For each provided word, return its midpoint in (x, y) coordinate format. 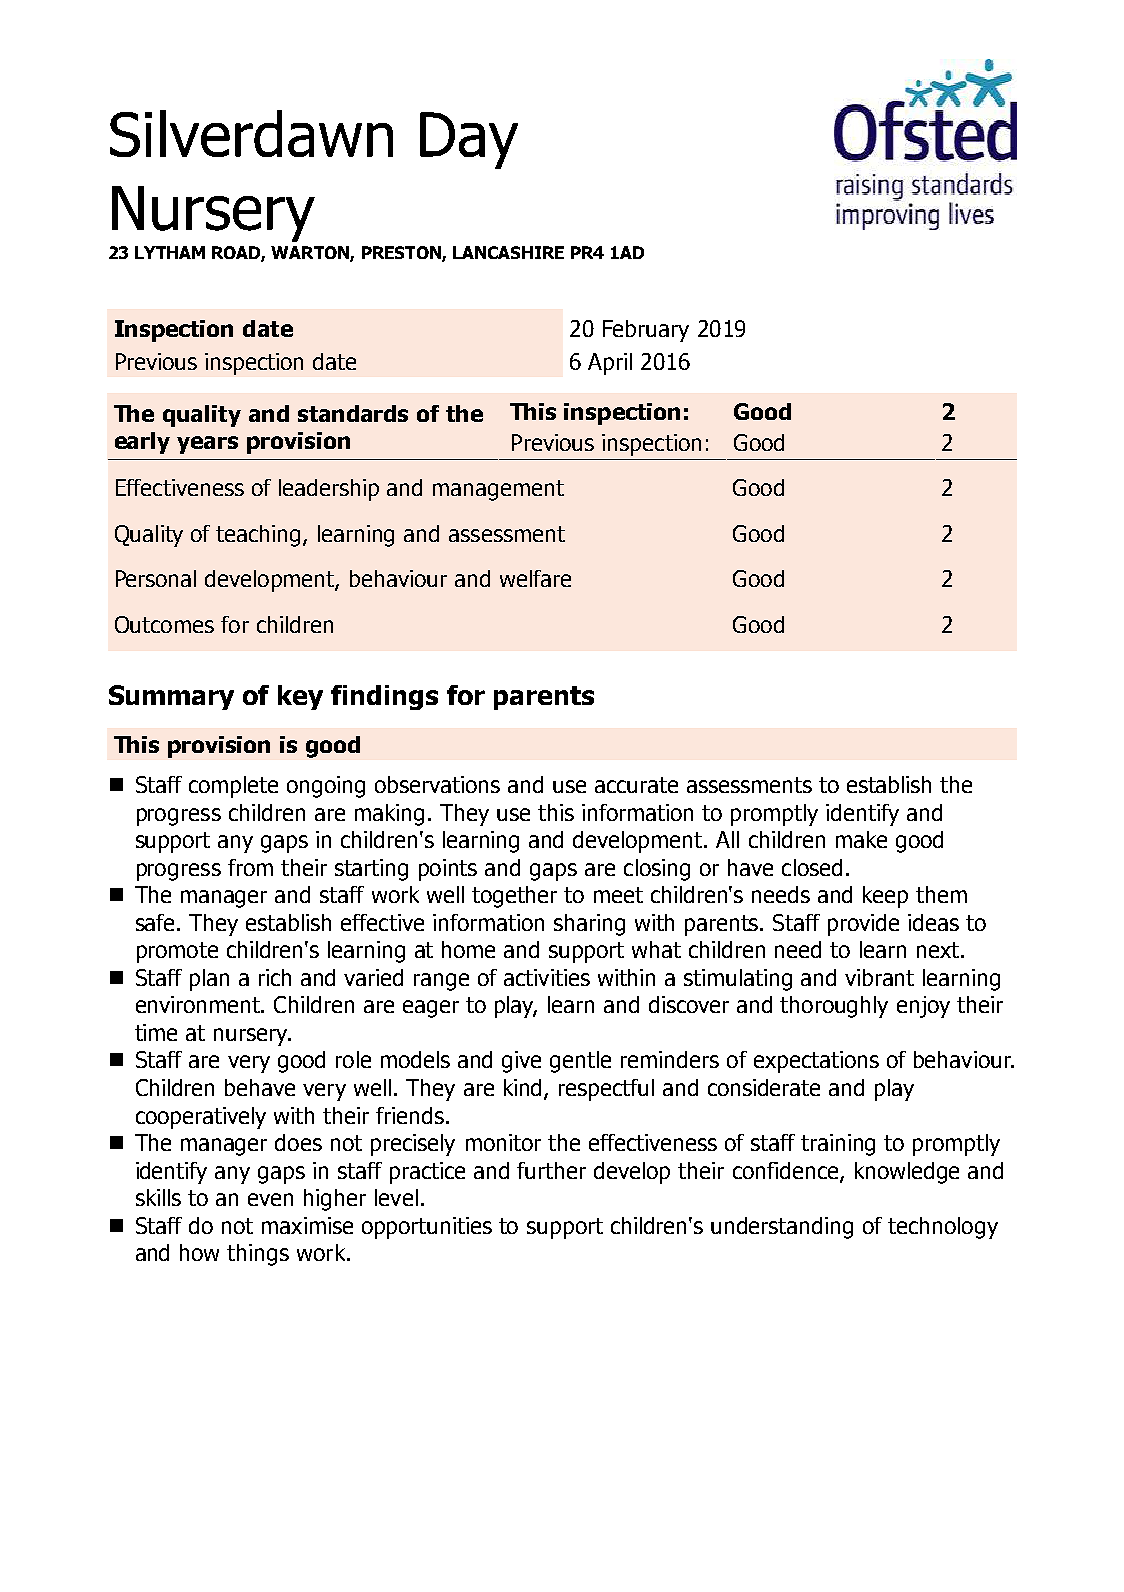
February (646, 331)
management (498, 490)
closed (812, 867)
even (270, 1199)
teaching (258, 536)
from (250, 867)
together (514, 897)
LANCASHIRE (508, 252)
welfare (535, 578)
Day (469, 140)
